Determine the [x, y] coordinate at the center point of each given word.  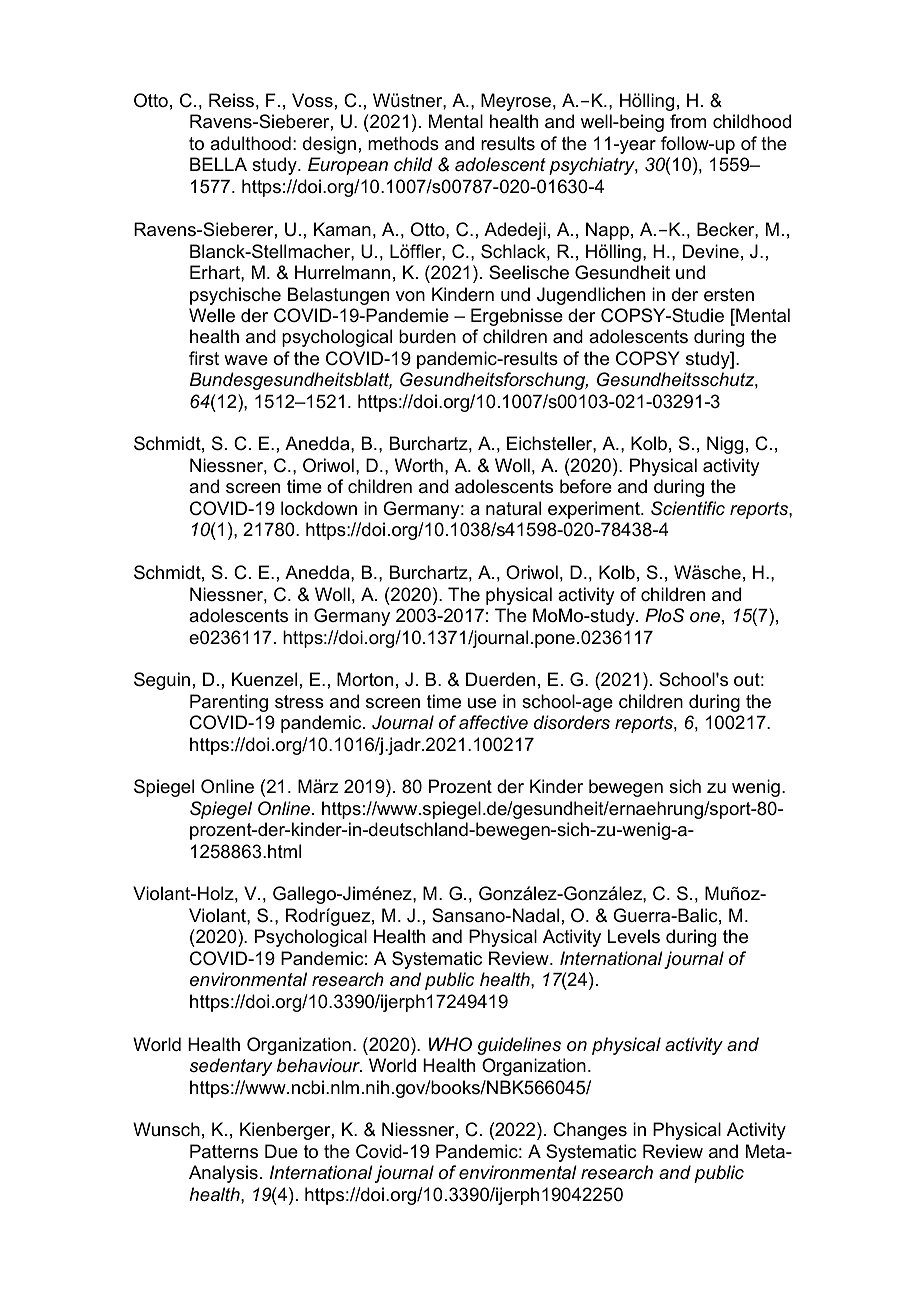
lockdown [319, 508]
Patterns [224, 1151]
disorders [572, 722]
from [688, 121]
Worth [419, 465]
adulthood [250, 143]
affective [493, 722]
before [586, 486]
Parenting [229, 703]
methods [403, 143]
